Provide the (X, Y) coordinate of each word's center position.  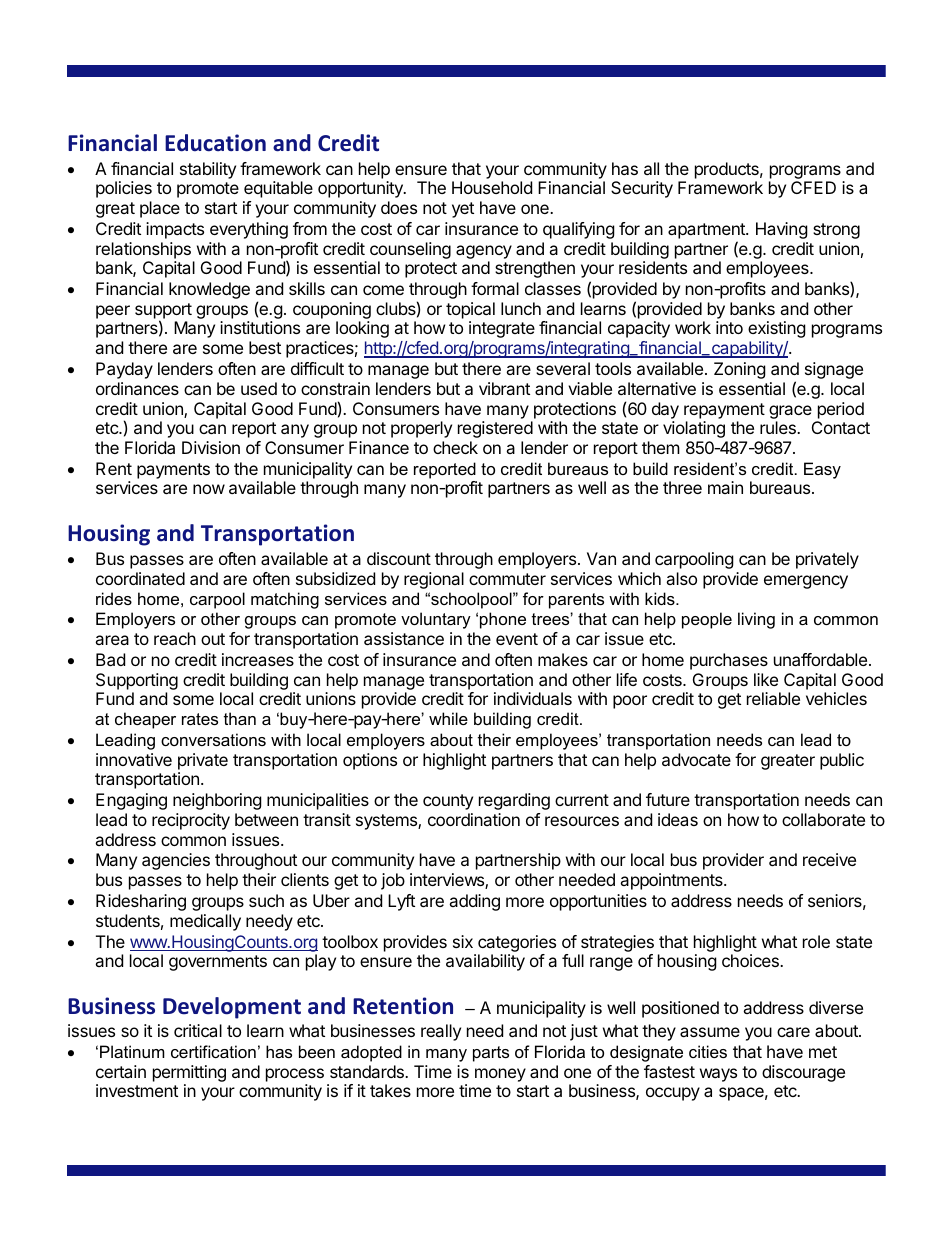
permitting (189, 1073)
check (455, 447)
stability (208, 170)
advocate (696, 759)
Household (492, 187)
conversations (213, 739)
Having (782, 230)
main (725, 487)
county (448, 802)
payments (173, 471)
